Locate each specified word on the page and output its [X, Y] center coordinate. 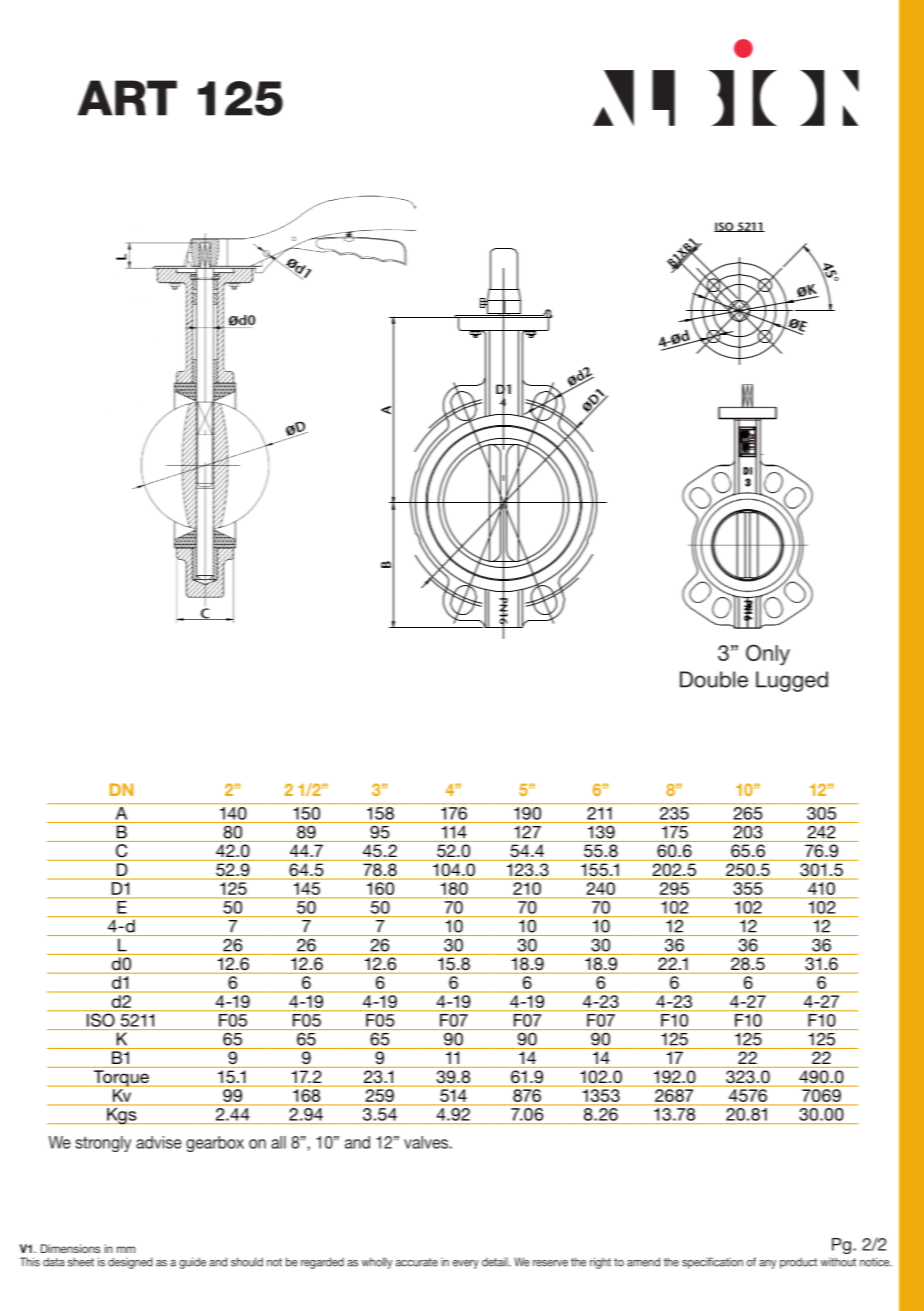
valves [426, 1142]
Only [768, 655]
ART [127, 98]
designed [130, 1263]
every [466, 1264]
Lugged [792, 681]
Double [714, 679]
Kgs [122, 1115]
